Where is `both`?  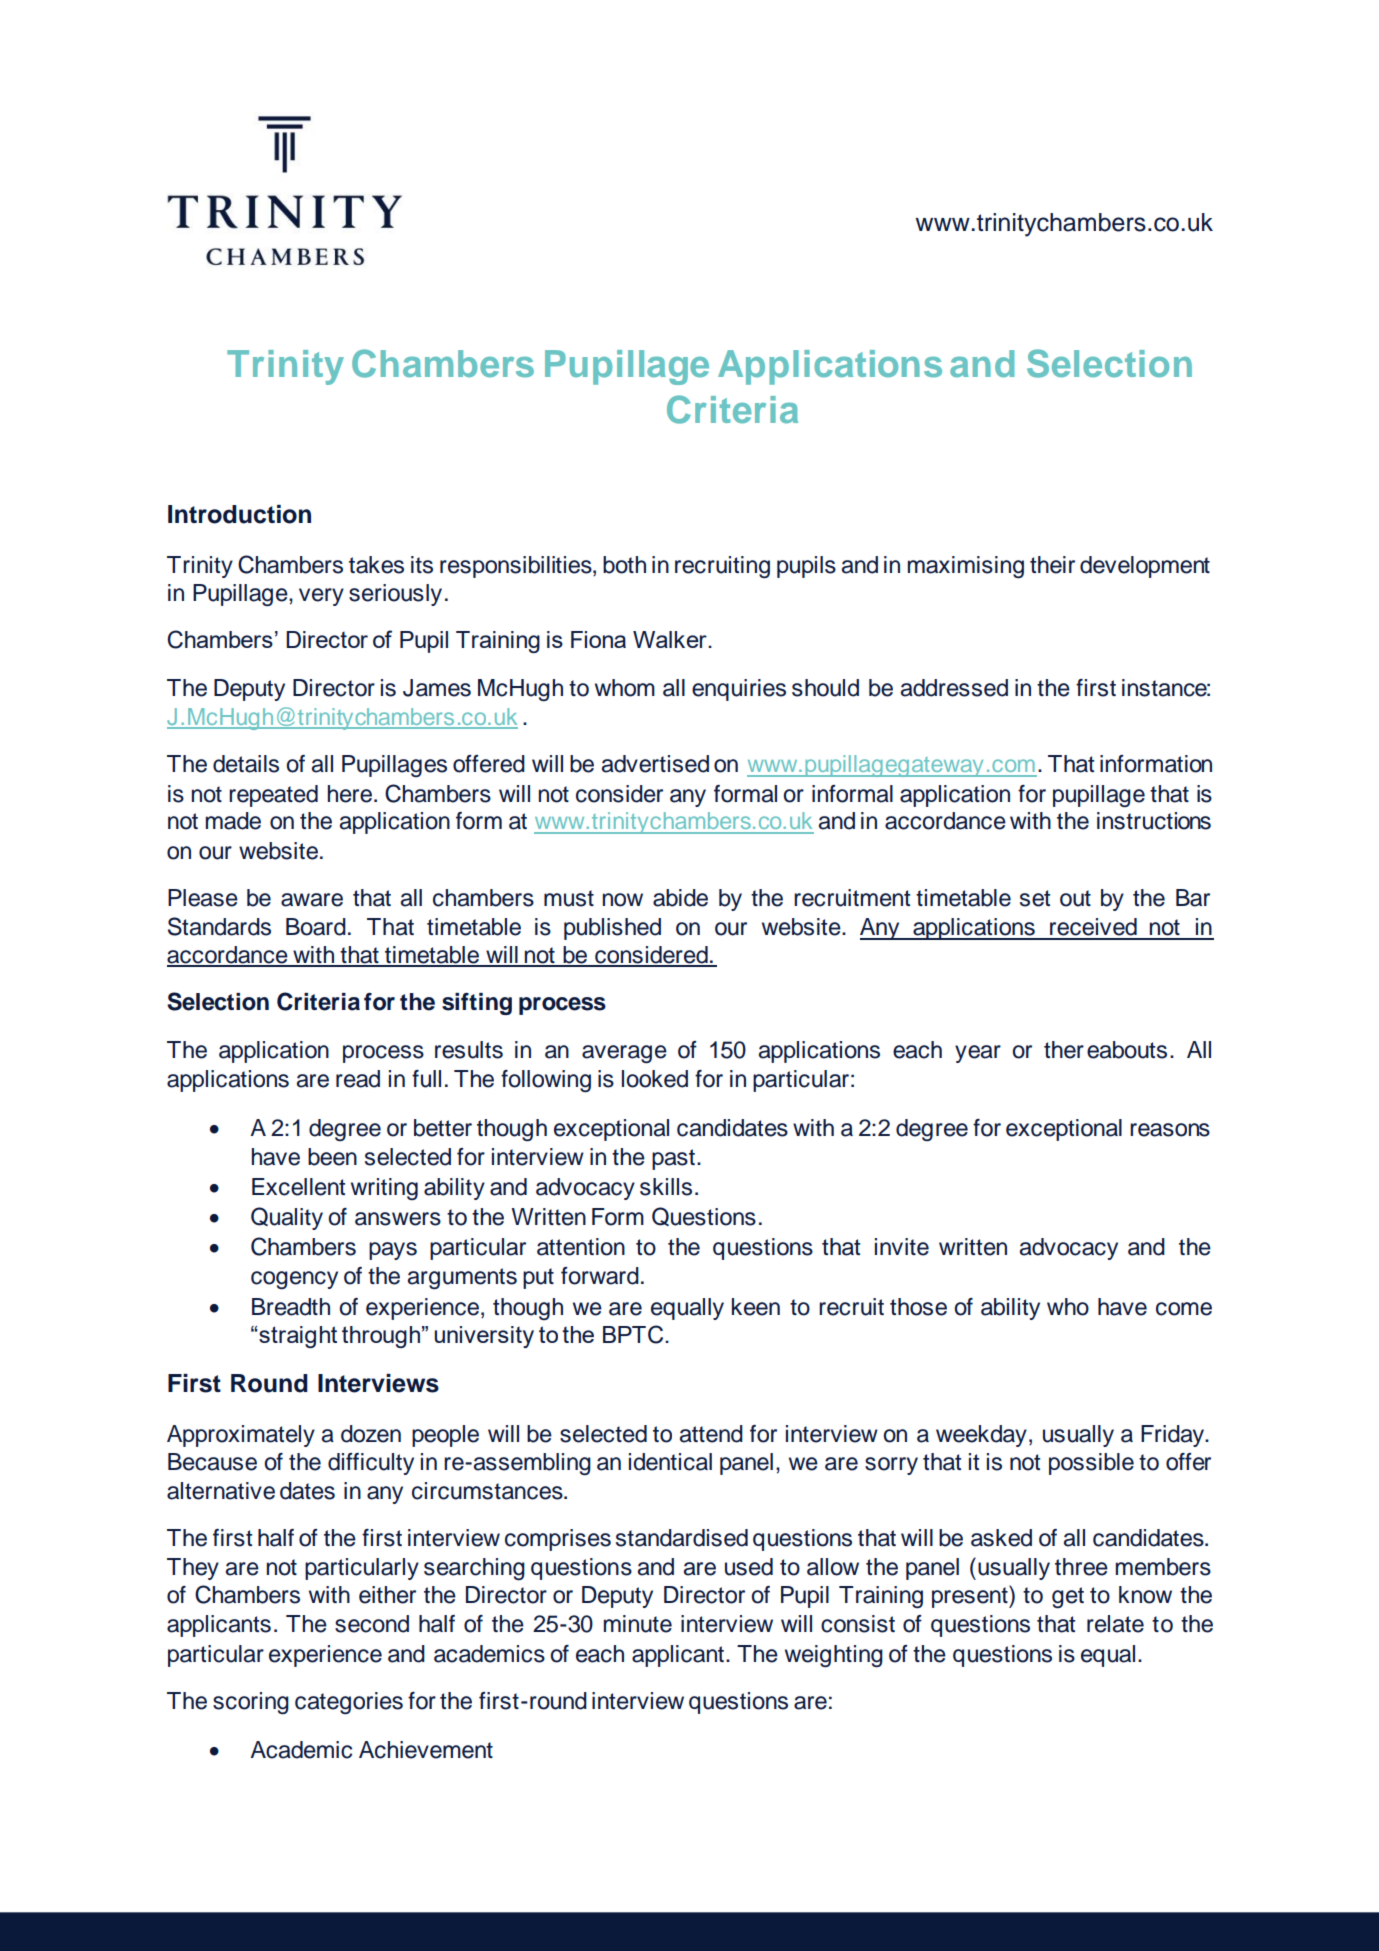 both is located at coordinates (624, 565).
